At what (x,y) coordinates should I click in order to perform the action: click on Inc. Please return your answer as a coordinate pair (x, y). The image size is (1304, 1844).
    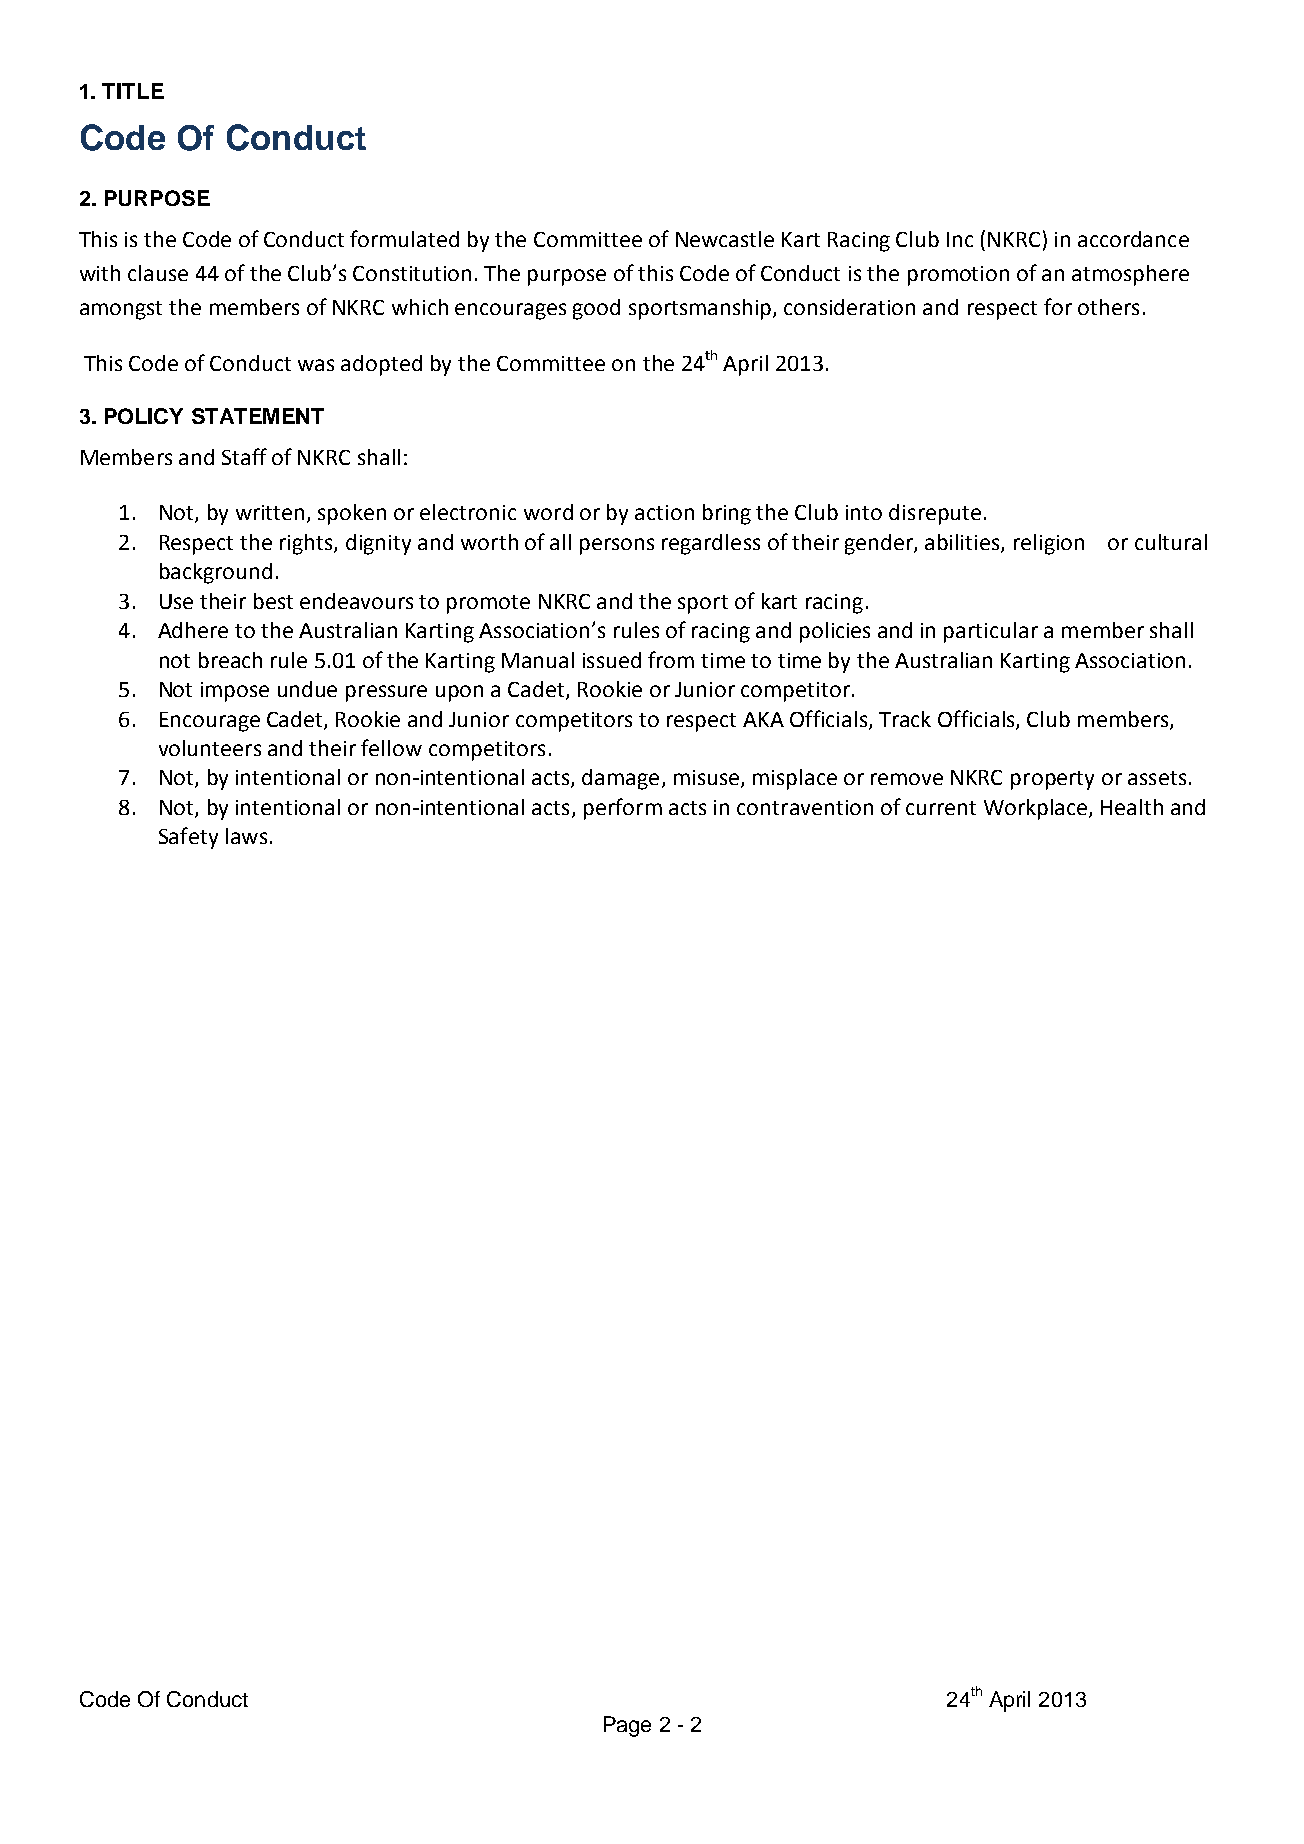
    Looking at the image, I should click on (960, 239).
